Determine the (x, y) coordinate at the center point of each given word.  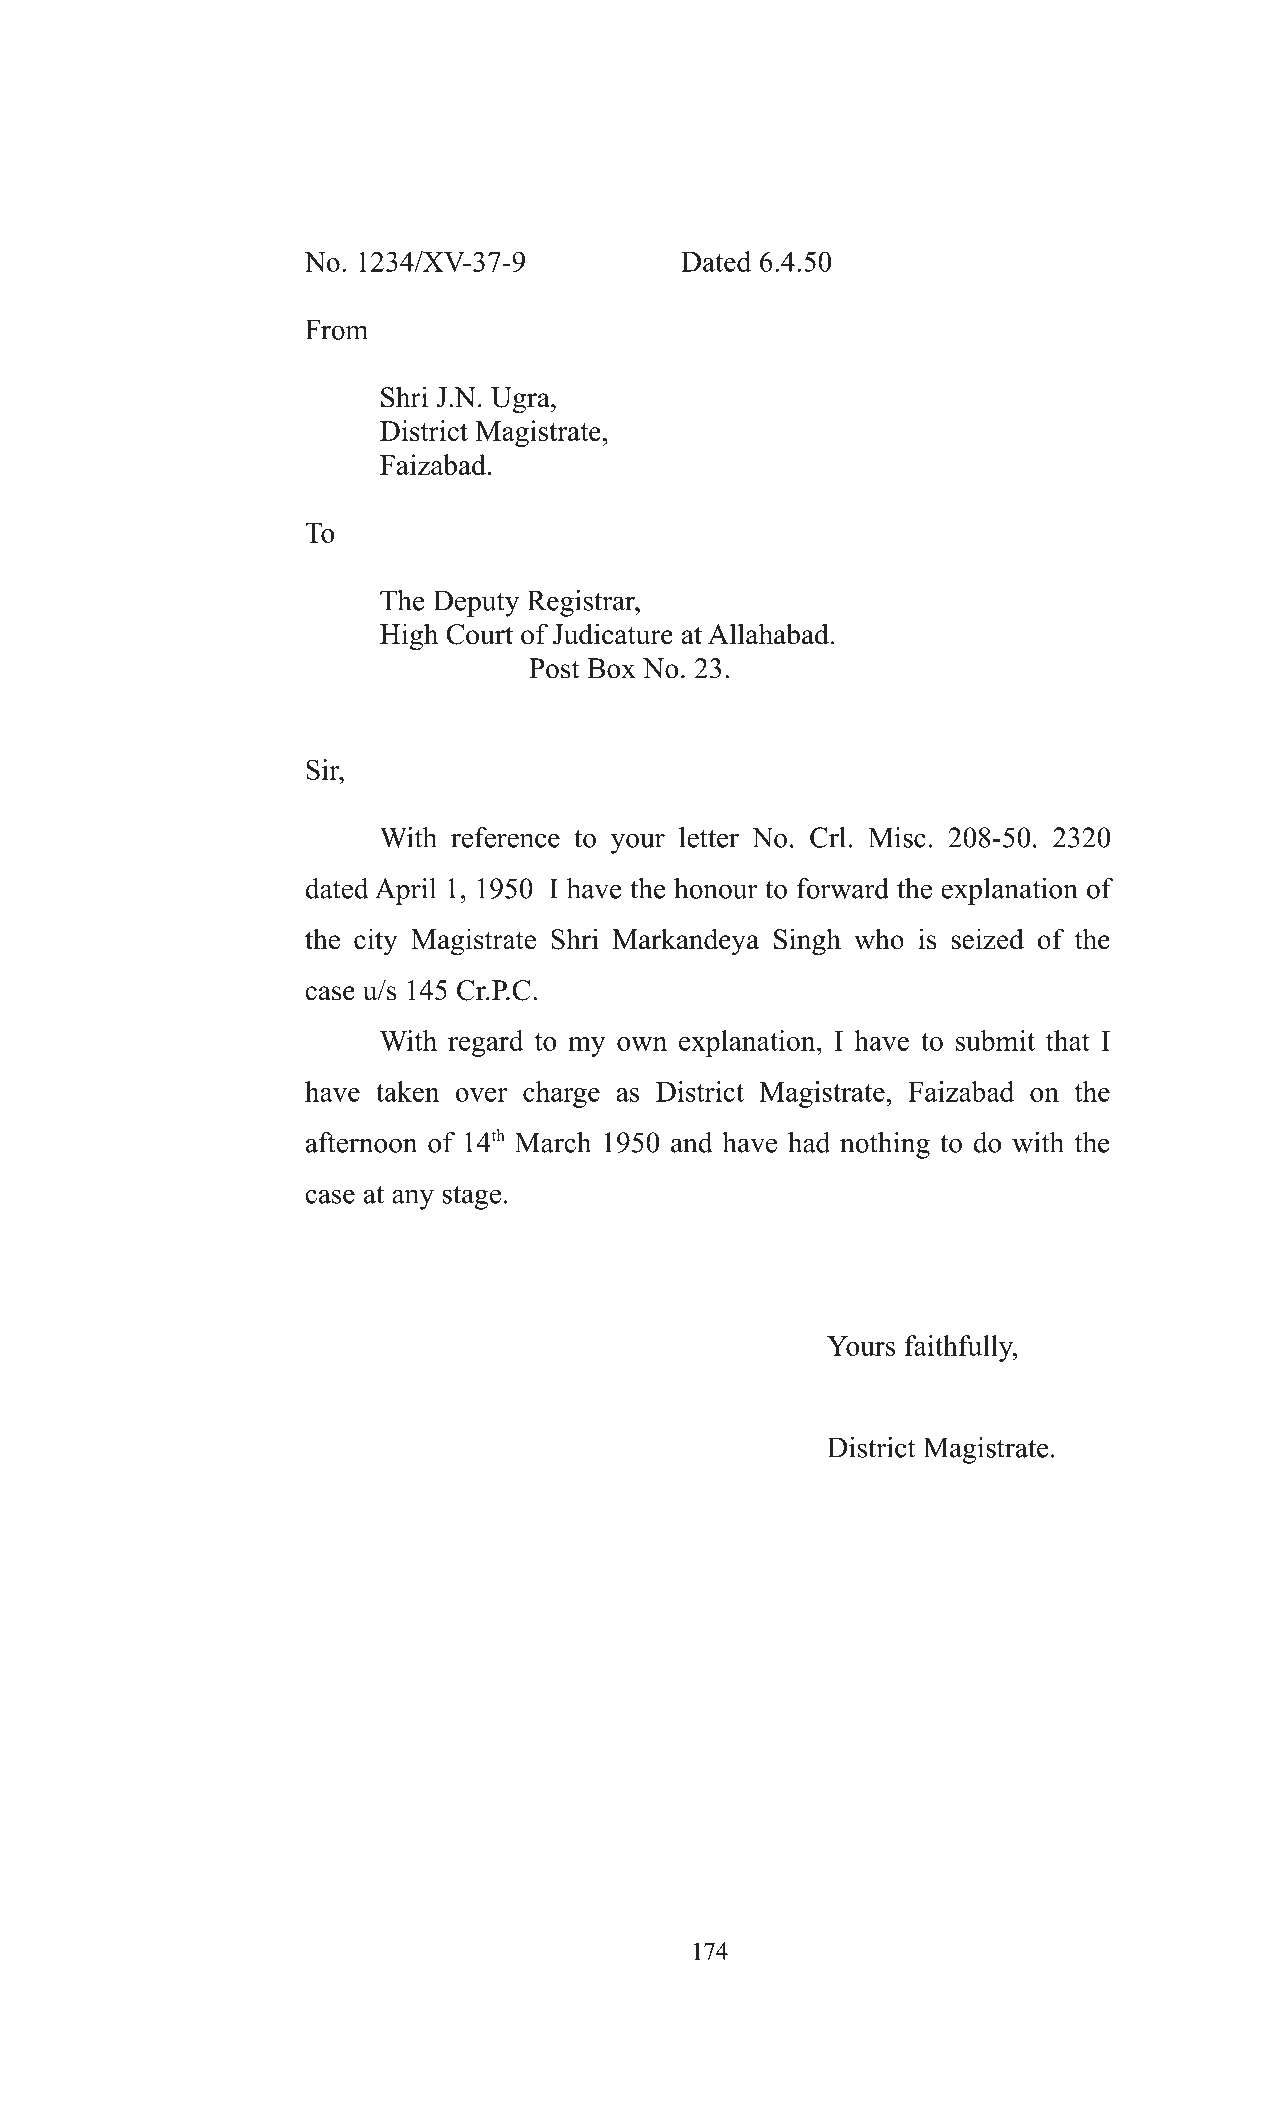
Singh (807, 942)
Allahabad (768, 634)
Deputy (476, 603)
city (376, 942)
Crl (828, 837)
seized (987, 939)
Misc (897, 837)
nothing (885, 1145)
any (413, 1199)
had (809, 1142)
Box (611, 668)
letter (709, 837)
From (336, 329)
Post (554, 668)
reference (505, 837)
